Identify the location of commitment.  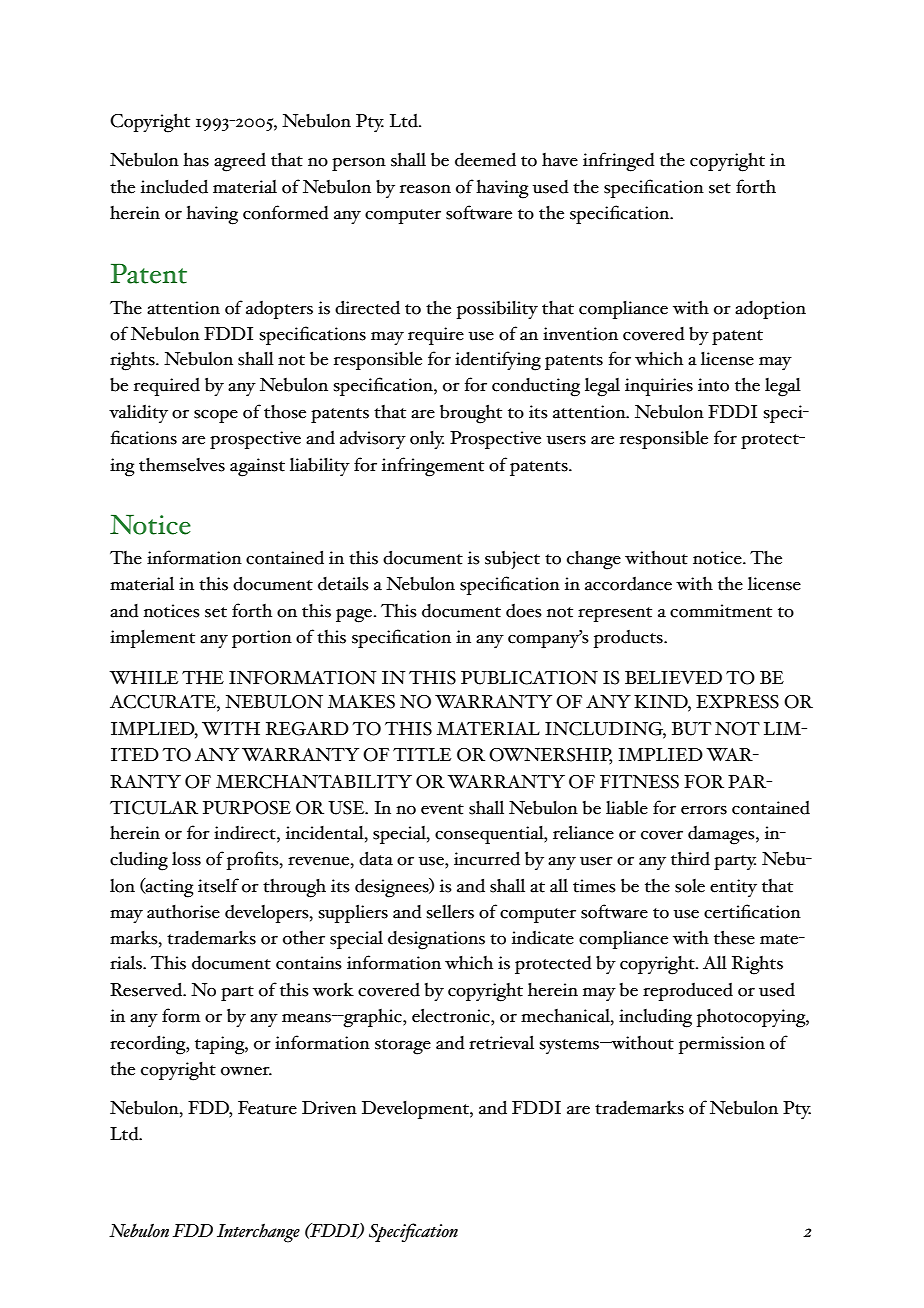
(721, 611).
